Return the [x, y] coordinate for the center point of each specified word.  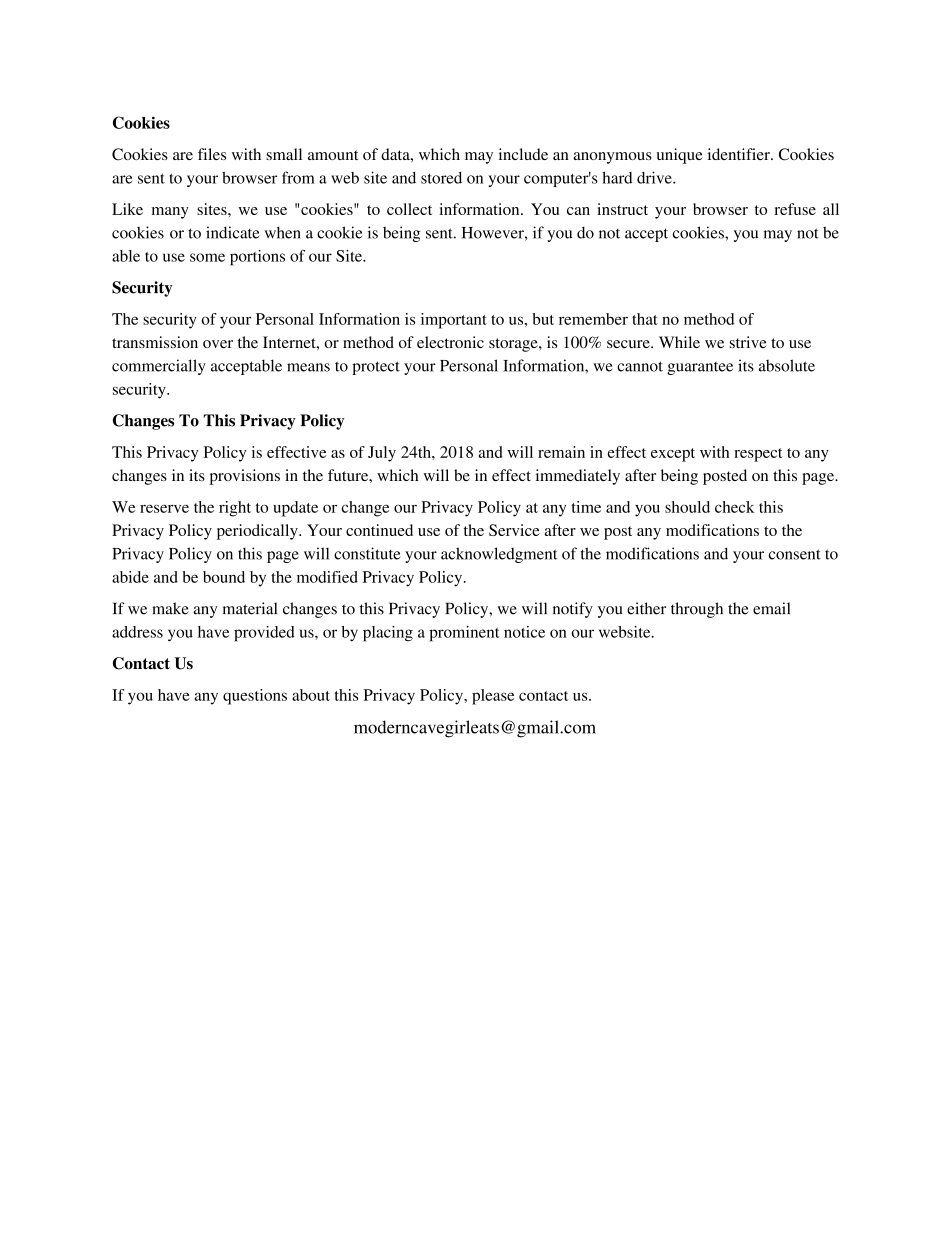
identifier [740, 154]
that [645, 319]
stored [441, 178]
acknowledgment [499, 555]
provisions [245, 477]
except [673, 455]
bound [224, 577]
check [735, 507]
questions [255, 697]
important [454, 321]
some [207, 257]
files [212, 154]
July [382, 454]
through [697, 610]
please [493, 697]
